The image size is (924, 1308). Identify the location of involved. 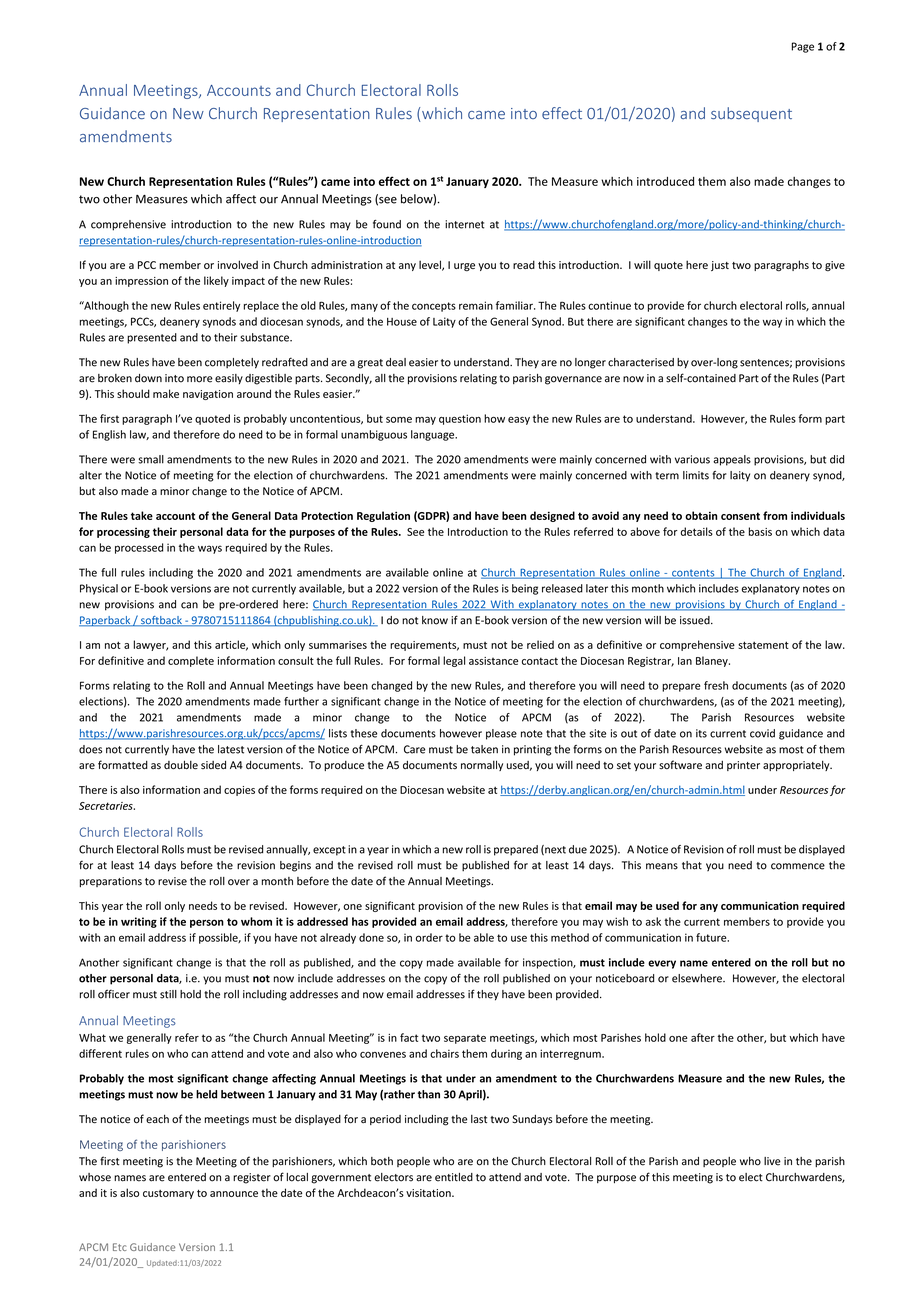
(238, 264).
